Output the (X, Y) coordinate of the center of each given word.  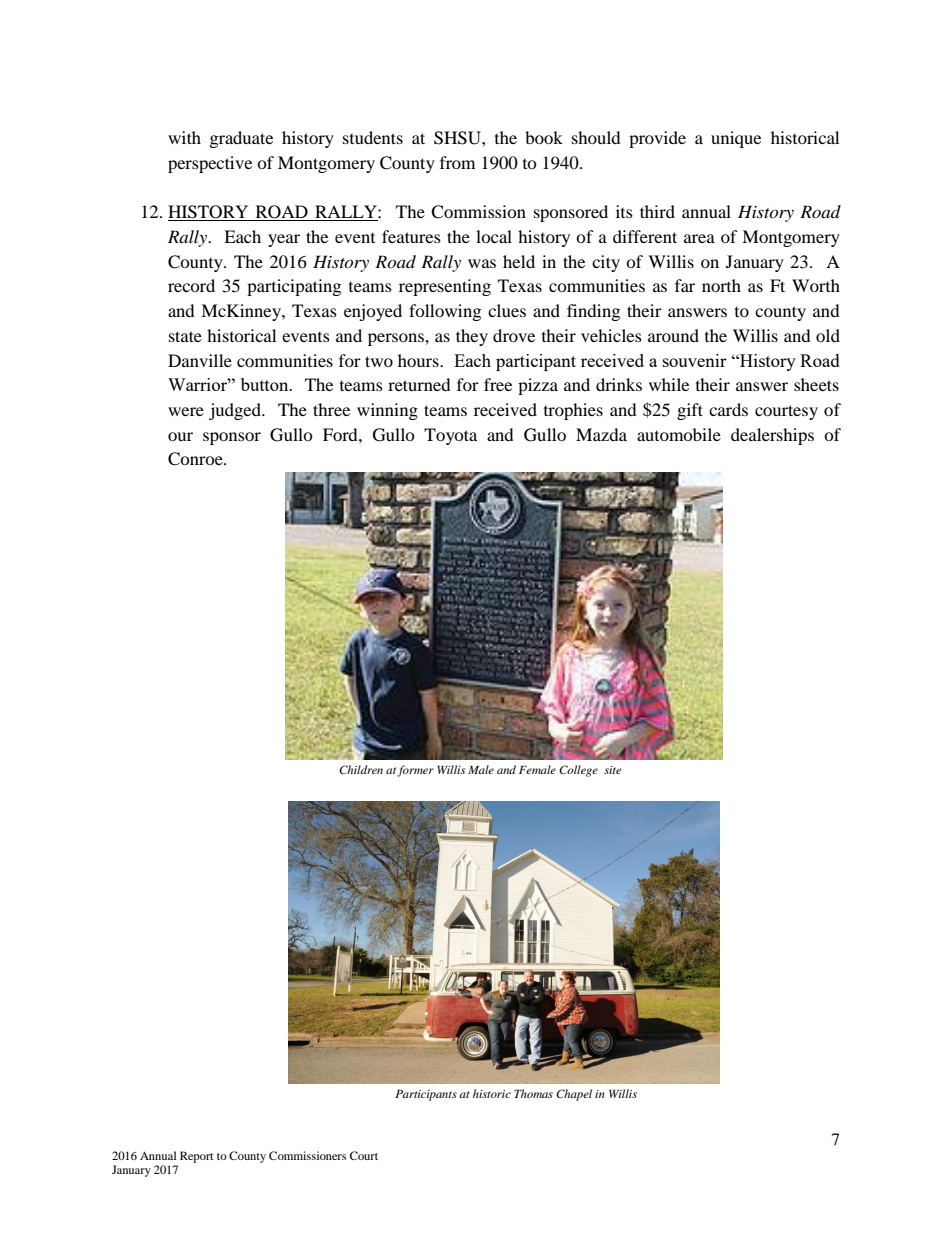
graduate (241, 139)
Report (197, 1157)
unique (736, 139)
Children (361, 769)
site (613, 770)
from (457, 162)
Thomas (533, 1093)
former (415, 771)
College (578, 771)
